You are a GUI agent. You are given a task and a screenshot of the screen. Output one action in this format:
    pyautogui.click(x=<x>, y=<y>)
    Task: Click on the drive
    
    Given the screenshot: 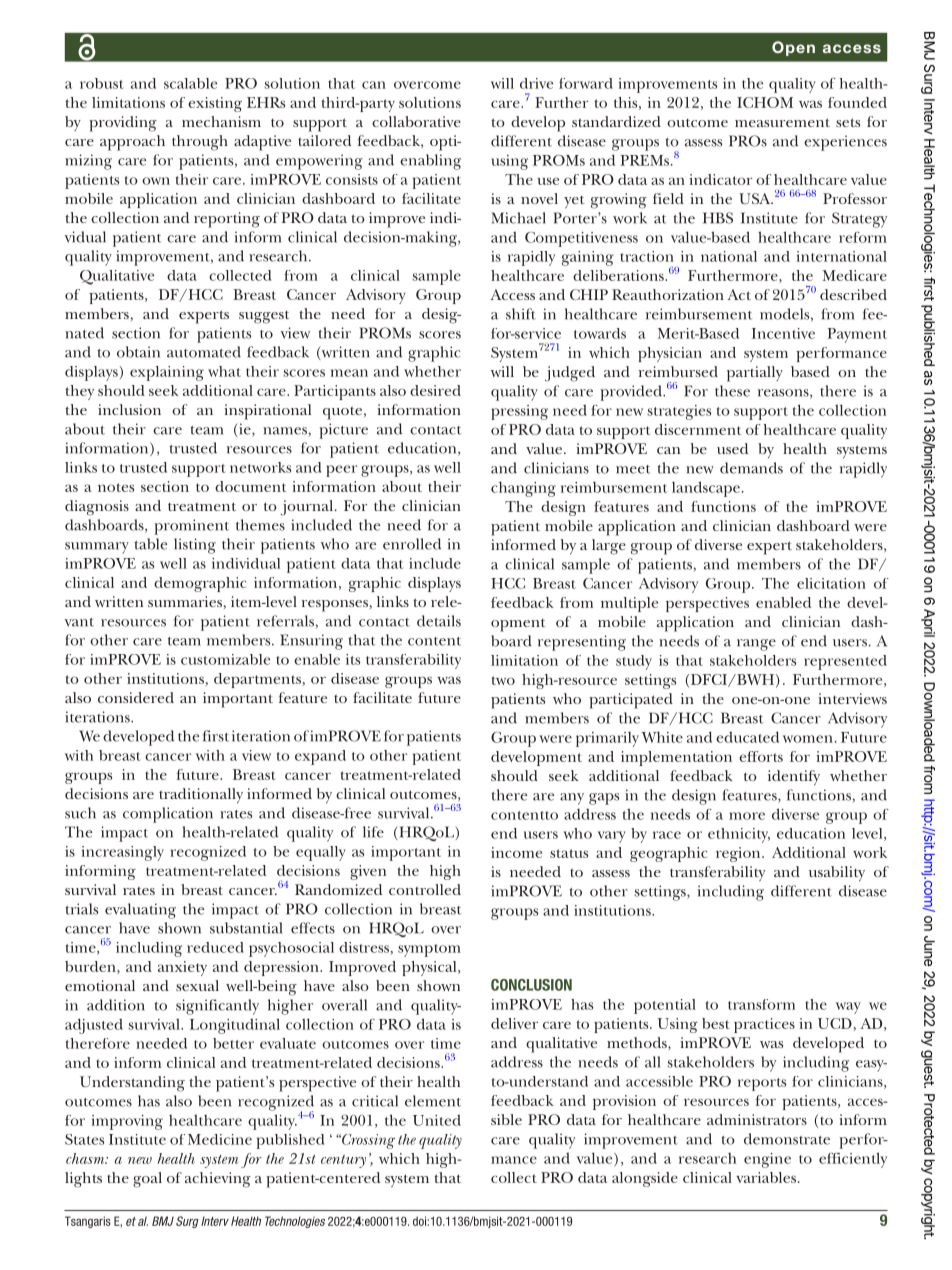 What is the action you would take?
    pyautogui.click(x=536, y=83)
